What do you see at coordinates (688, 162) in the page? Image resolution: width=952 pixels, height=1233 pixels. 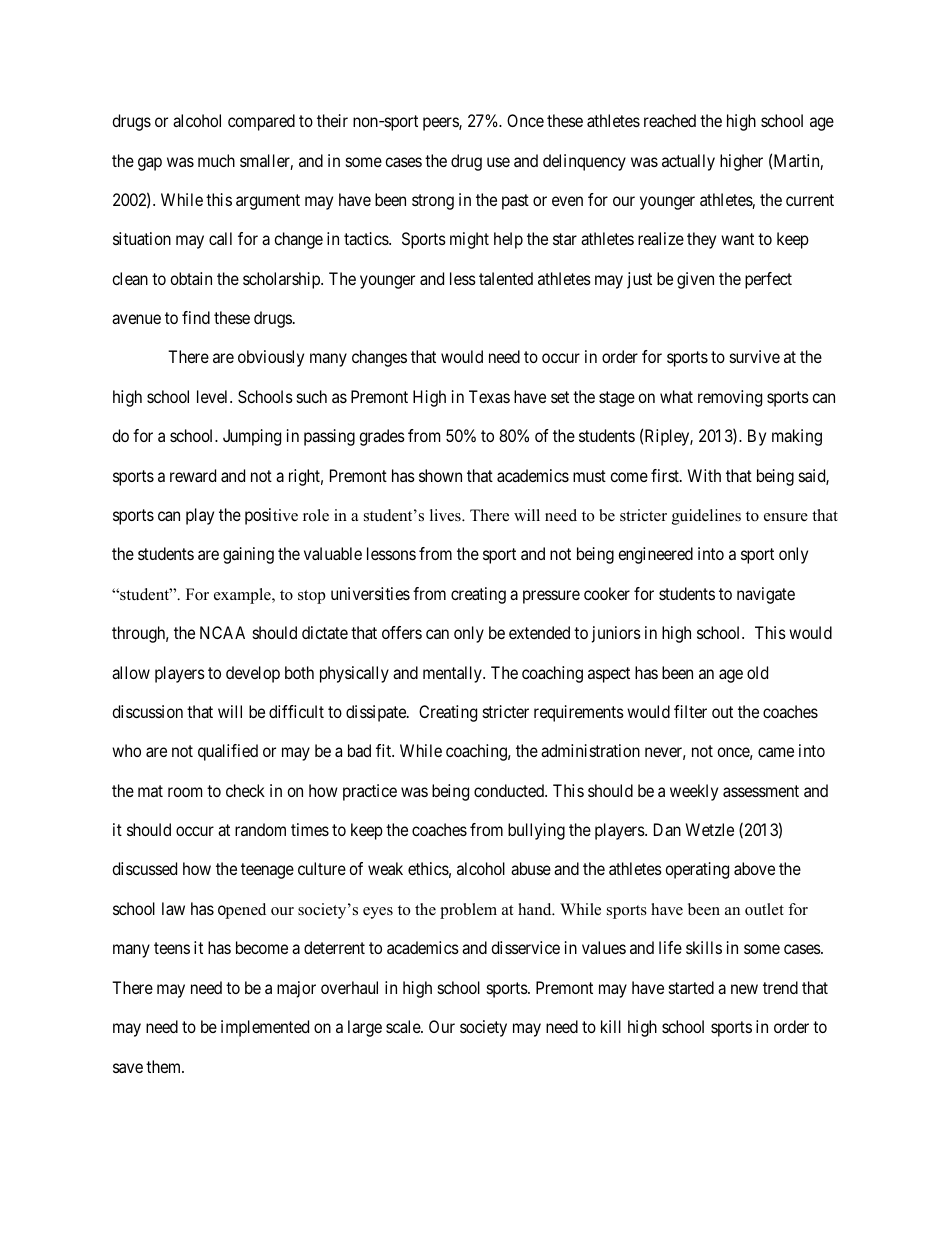 I see `actually` at bounding box center [688, 162].
